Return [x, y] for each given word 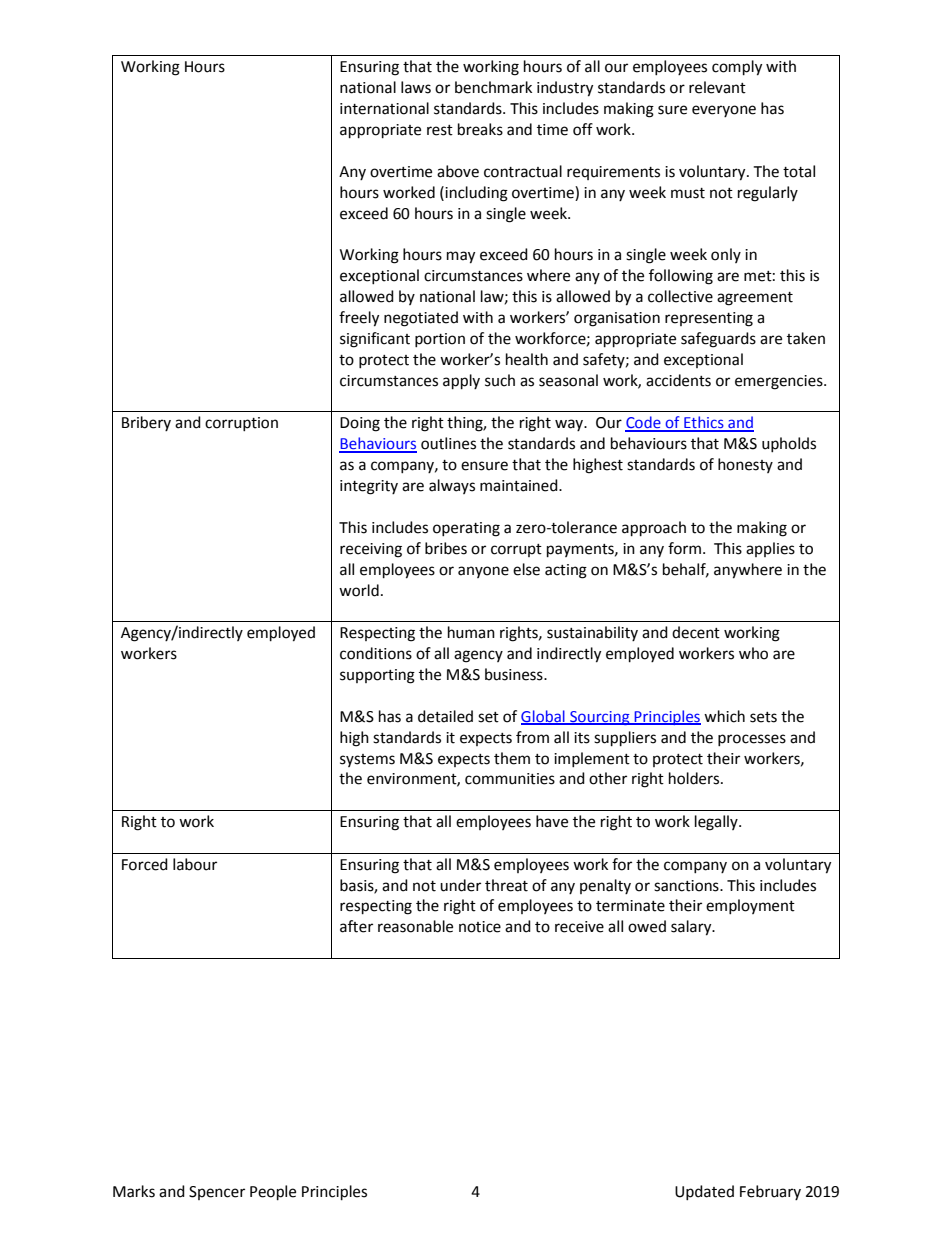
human [471, 632]
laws [416, 87]
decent [696, 632]
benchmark [493, 87]
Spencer [217, 1193]
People [273, 1193]
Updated [704, 1192]
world [359, 590]
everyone [724, 111]
